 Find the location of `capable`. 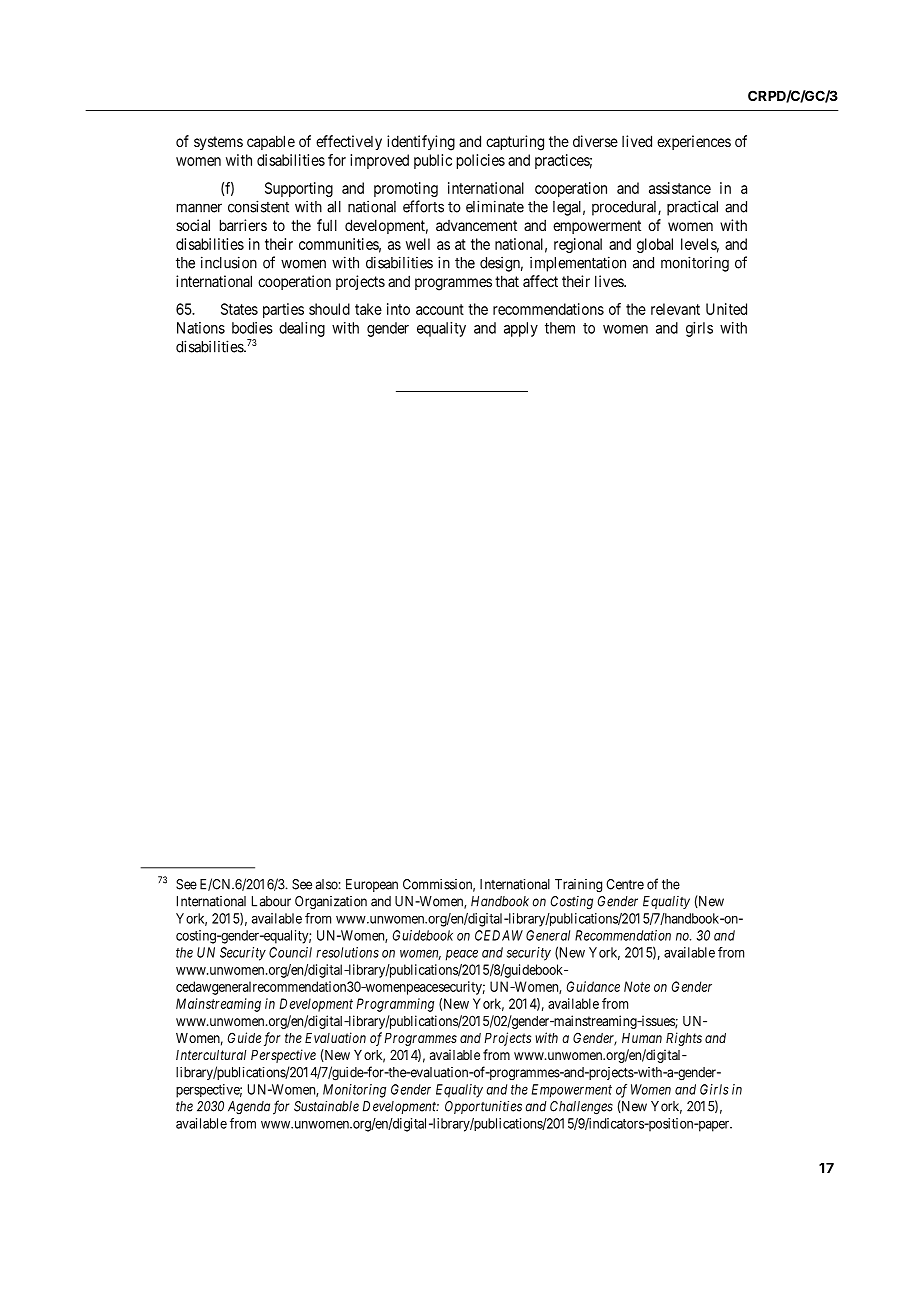

capable is located at coordinates (271, 142).
